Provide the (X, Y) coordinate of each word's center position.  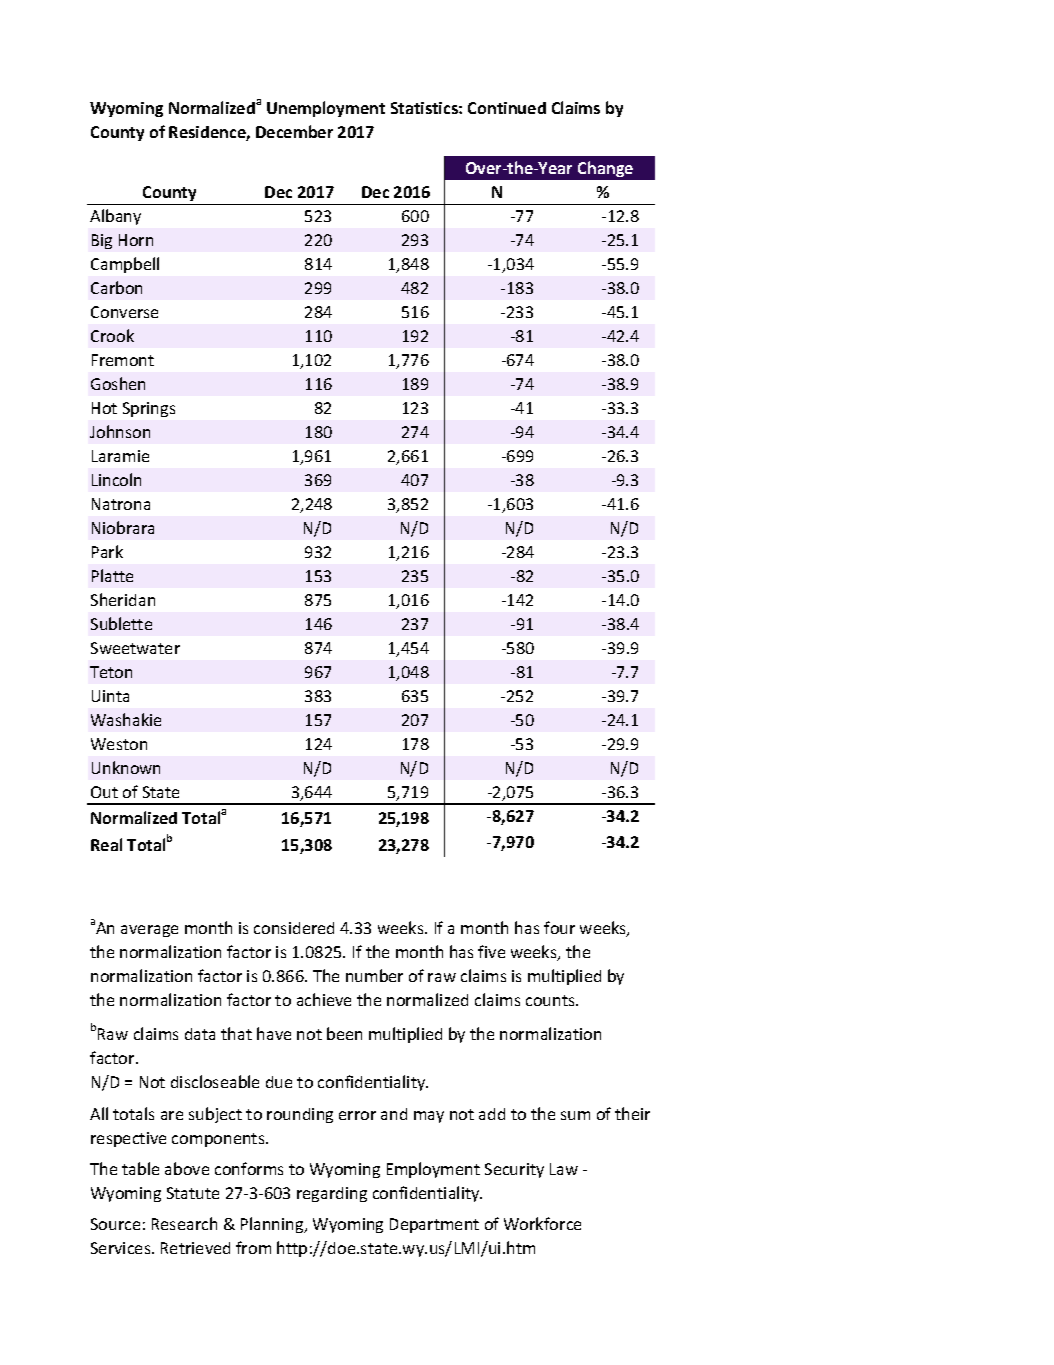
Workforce (542, 1223)
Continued (507, 108)
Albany (115, 217)
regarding (332, 1194)
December (294, 131)
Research (184, 1223)
